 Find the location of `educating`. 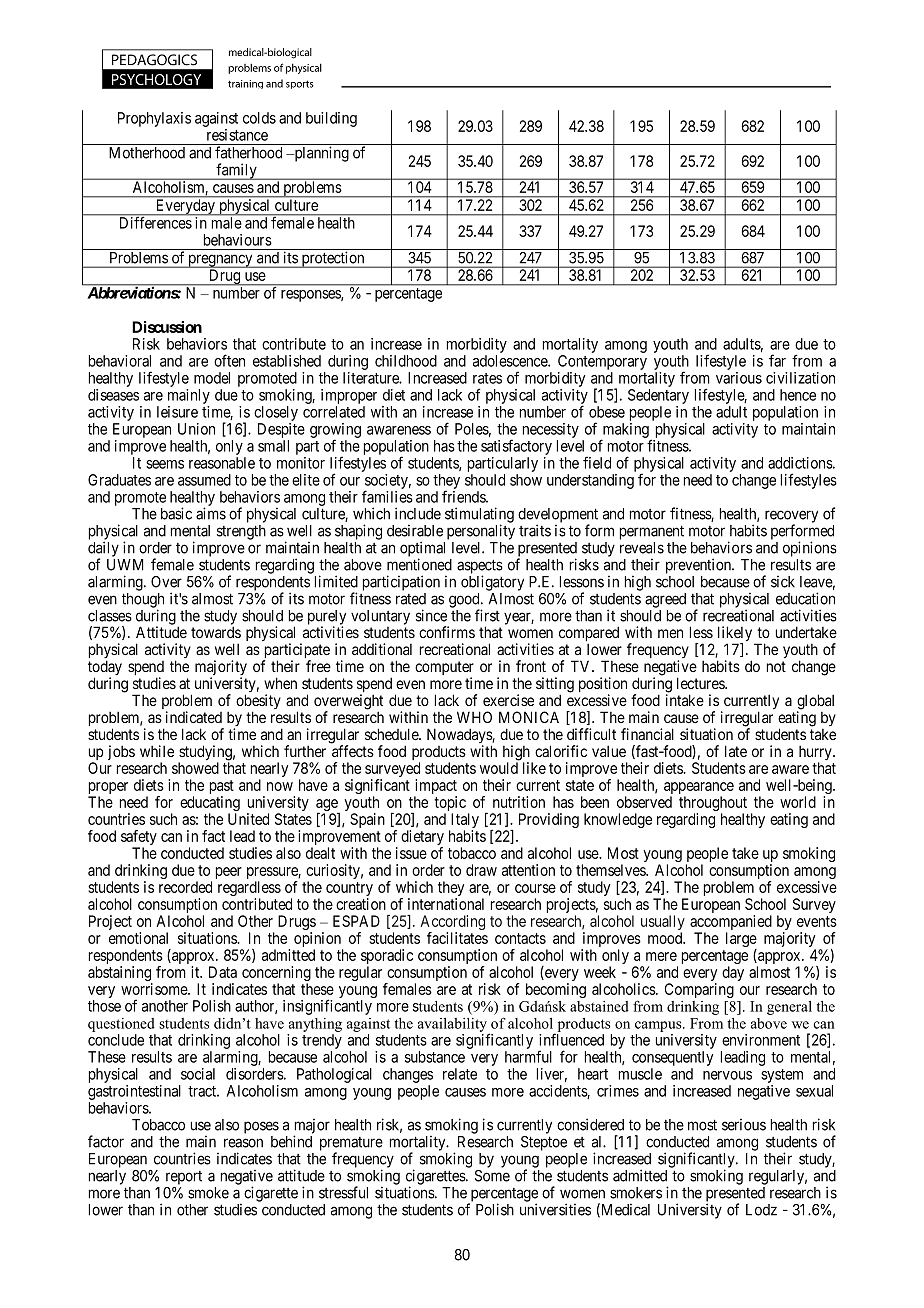

educating is located at coordinates (210, 805).
